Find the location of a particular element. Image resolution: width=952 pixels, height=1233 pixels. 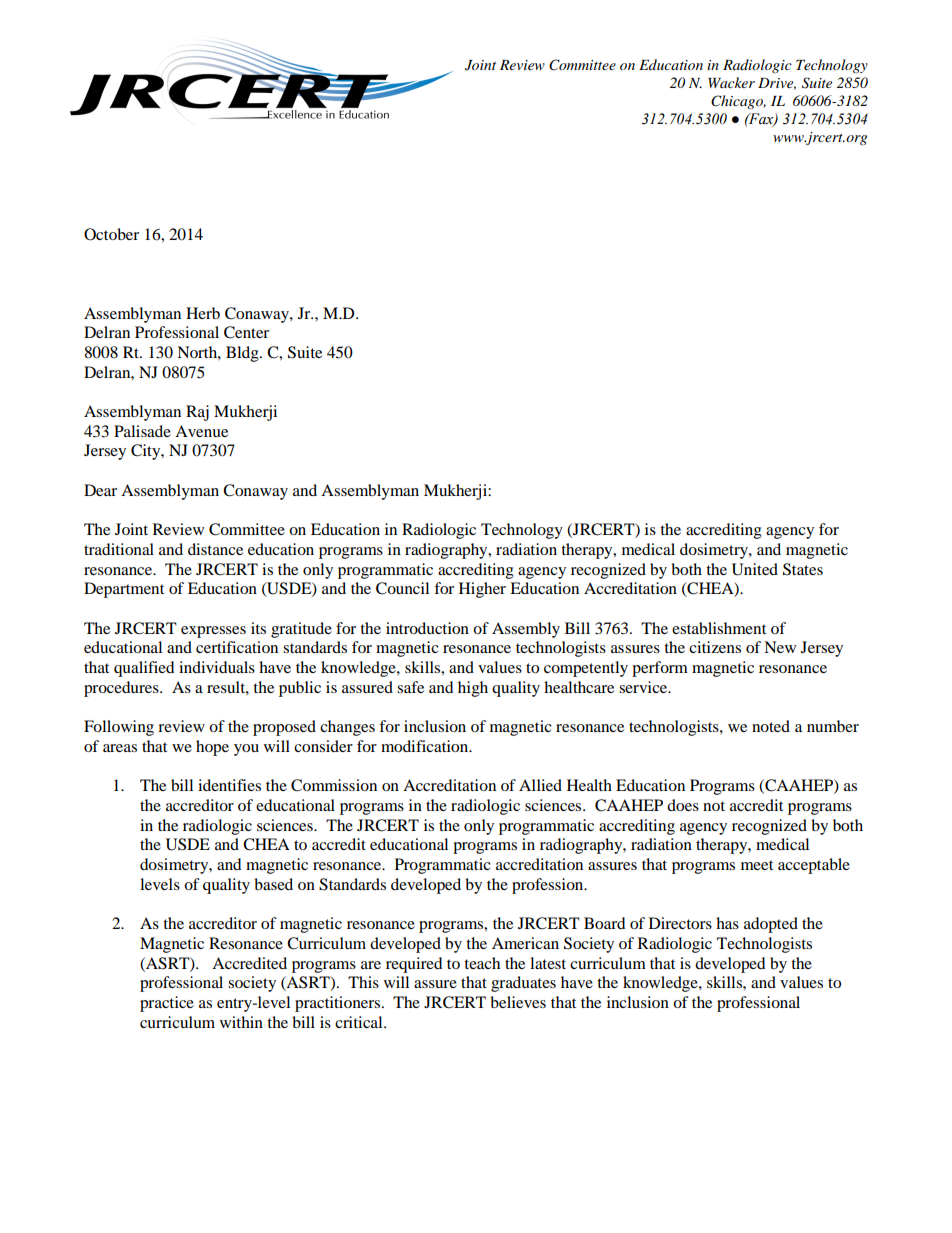

individuals is located at coordinates (217, 667).
